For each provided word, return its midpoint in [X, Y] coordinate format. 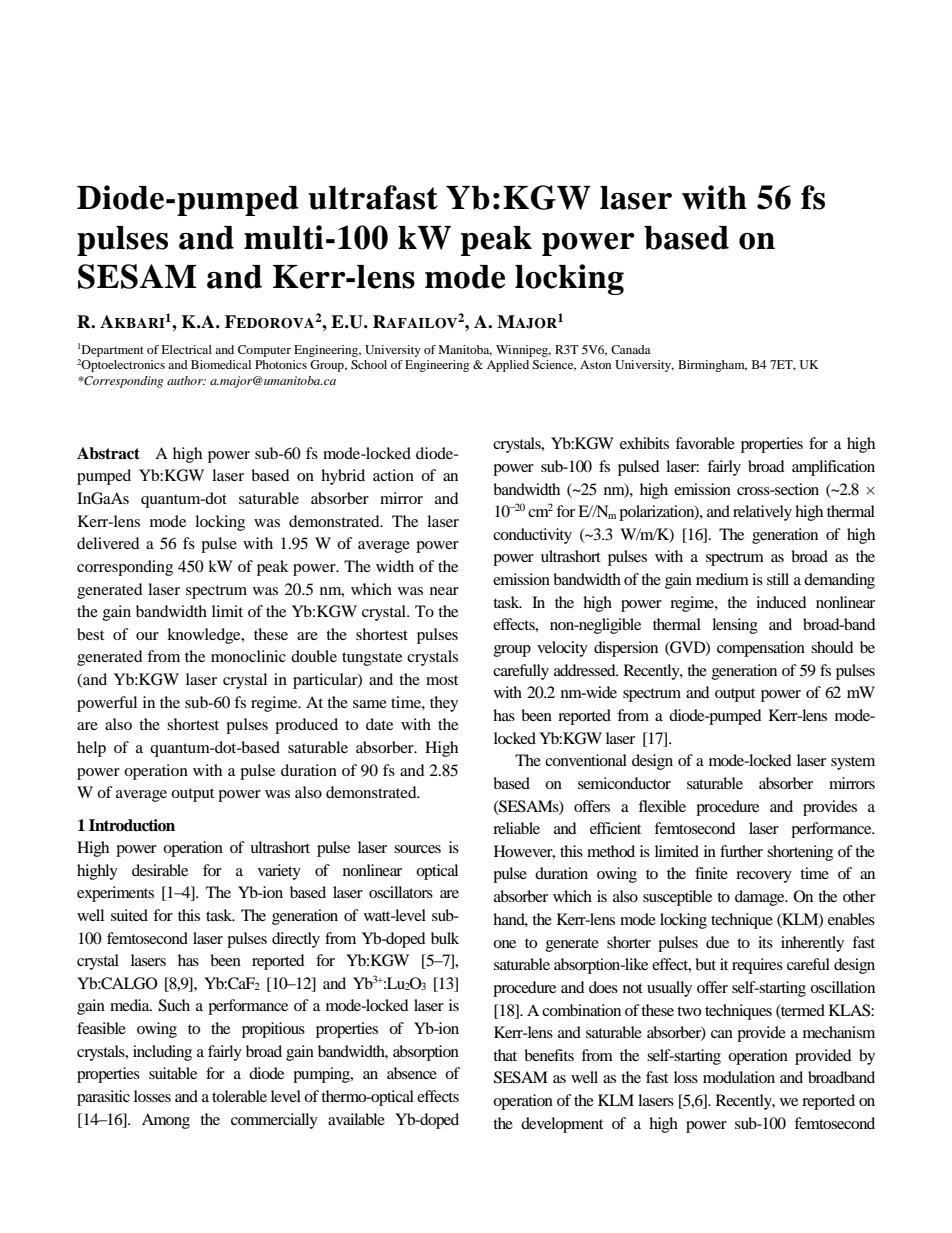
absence [412, 1073]
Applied [508, 366]
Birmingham [712, 366]
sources [417, 849]
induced [781, 602]
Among [166, 1121]
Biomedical [221, 364]
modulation [739, 1077]
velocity [562, 649]
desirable [160, 870]
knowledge [205, 636]
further [741, 851]
